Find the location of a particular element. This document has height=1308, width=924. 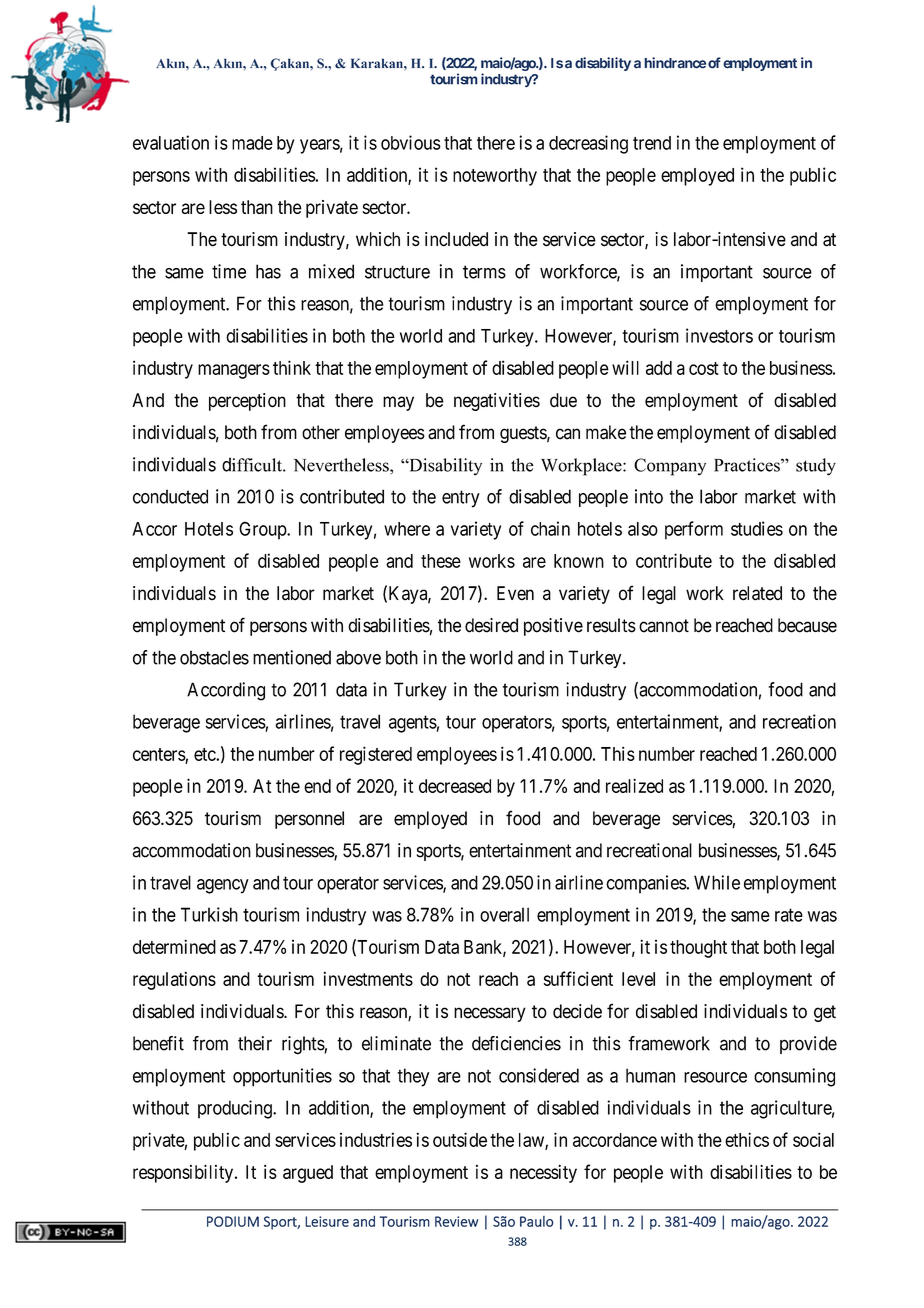

made is located at coordinates (252, 143).
